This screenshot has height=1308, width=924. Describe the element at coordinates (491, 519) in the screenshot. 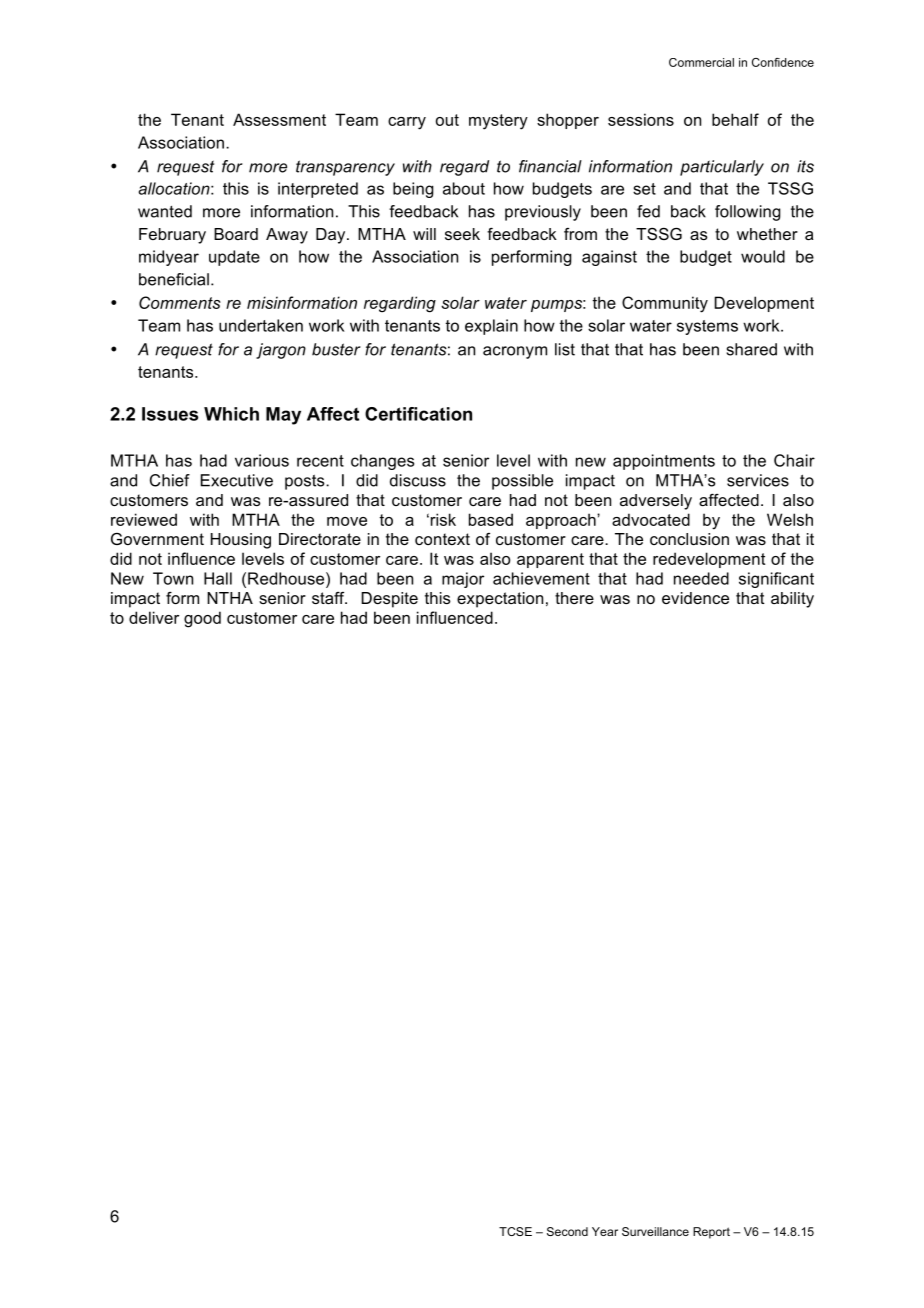

I see `based` at that location.
